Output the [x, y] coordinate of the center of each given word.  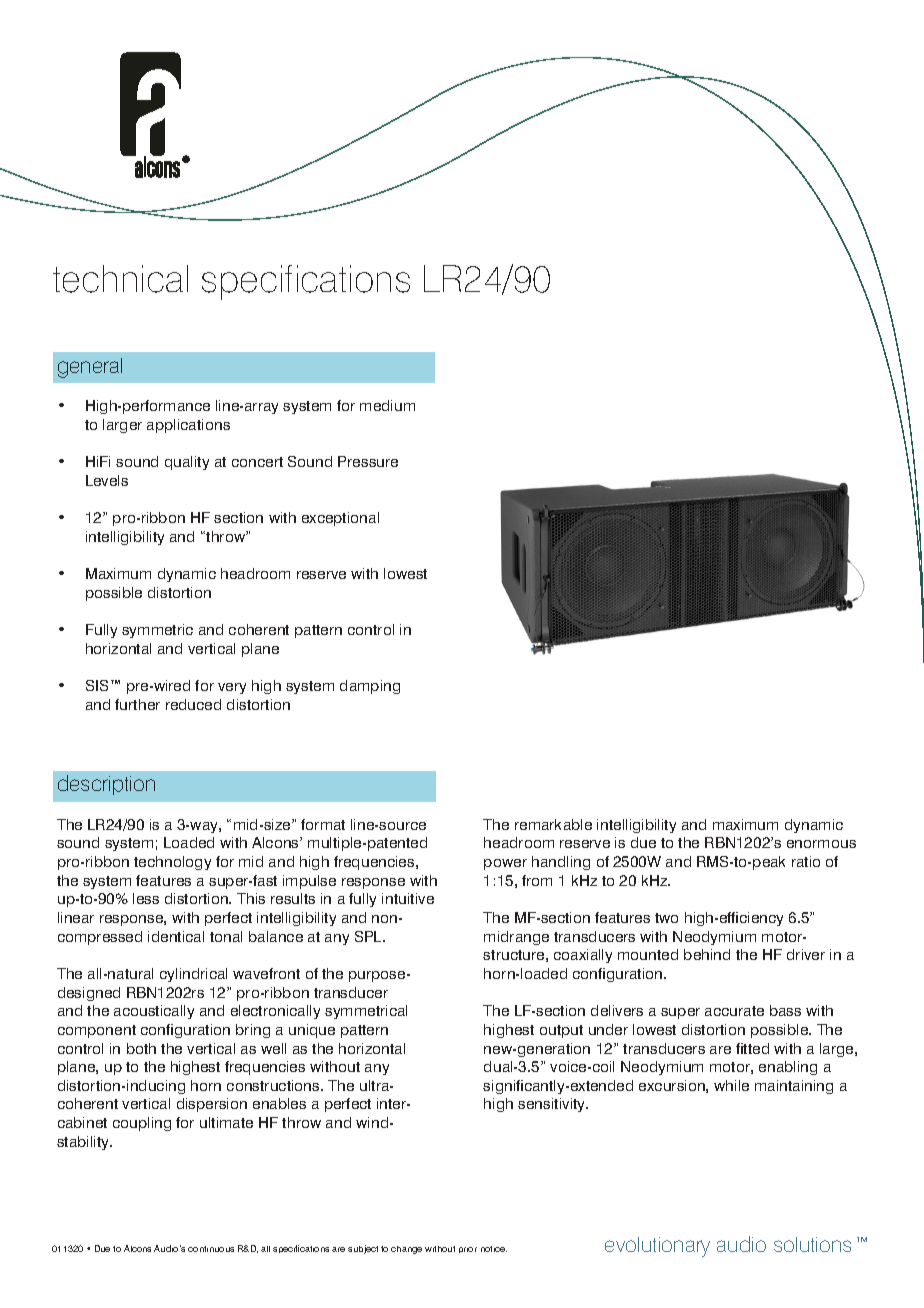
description [106, 785]
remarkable [553, 824]
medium [387, 405]
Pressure [368, 461]
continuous [211, 1249]
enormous [821, 844]
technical [120, 279]
